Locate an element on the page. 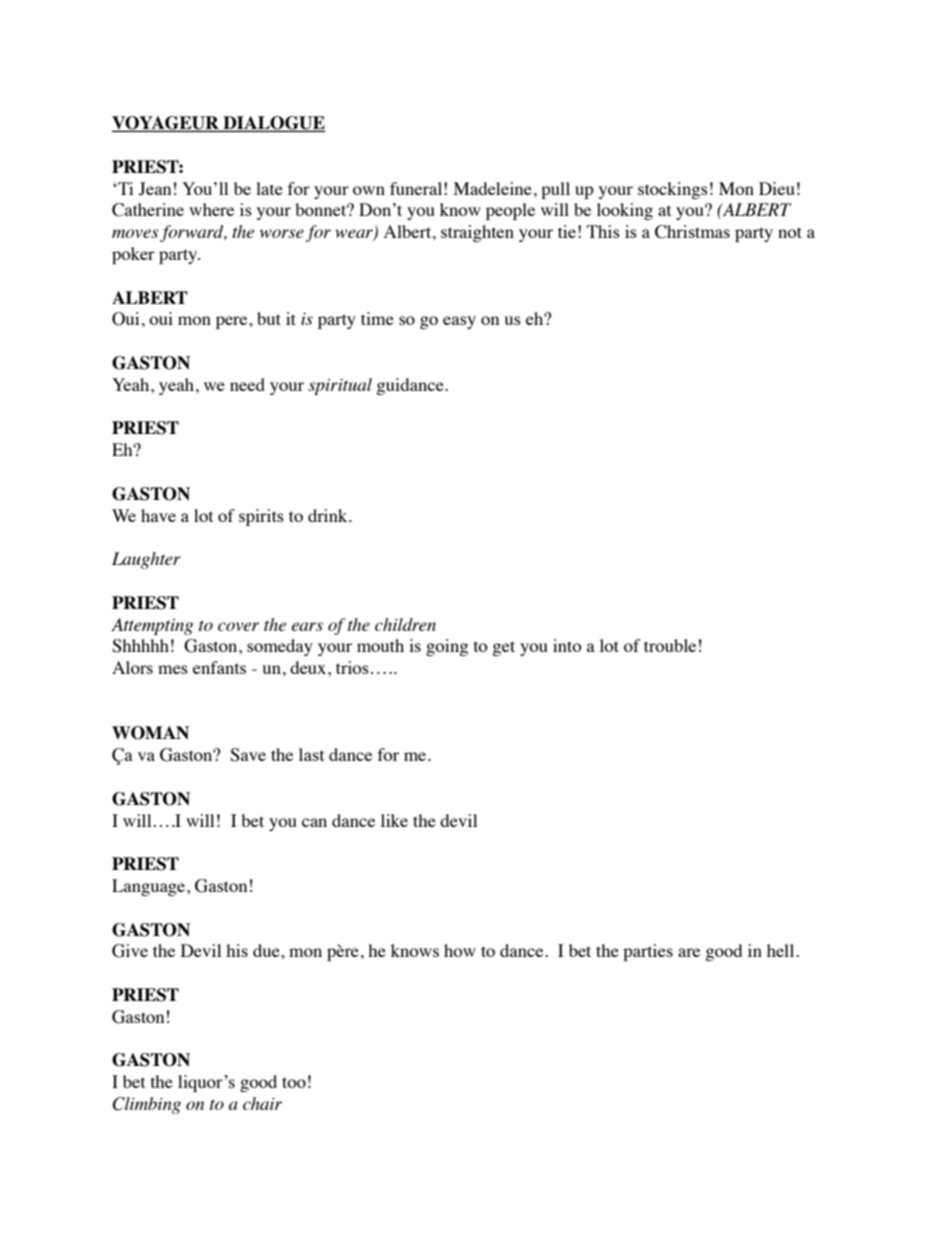 The height and width of the image is (1233, 952). chair is located at coordinates (262, 1103).
